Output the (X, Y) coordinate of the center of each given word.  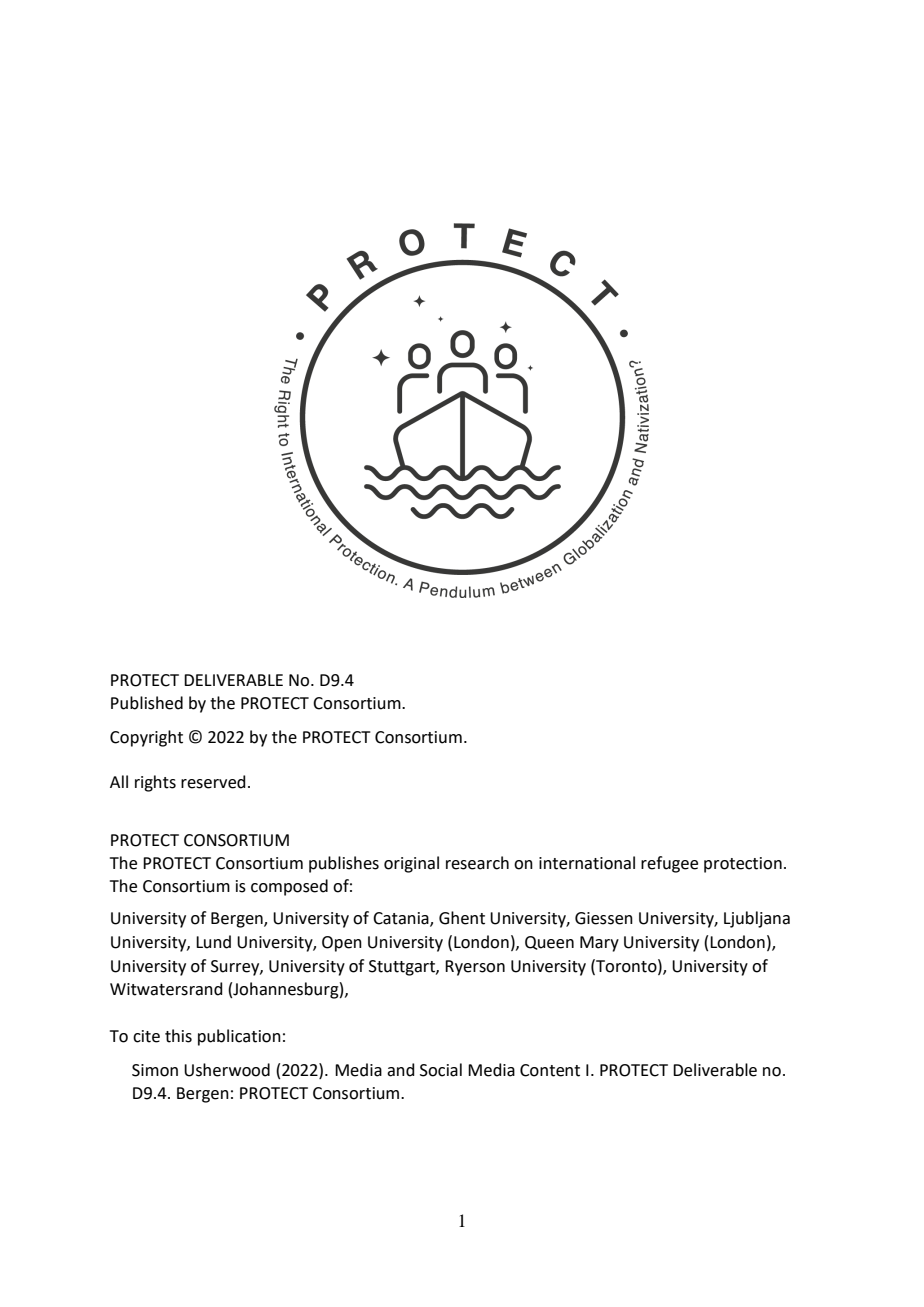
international (587, 863)
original (411, 864)
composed (289, 887)
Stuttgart (403, 968)
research (477, 863)
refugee (669, 864)
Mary (599, 944)
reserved (213, 782)
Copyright (146, 738)
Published (147, 703)
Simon (155, 1070)
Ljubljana (757, 919)
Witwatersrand (166, 989)
